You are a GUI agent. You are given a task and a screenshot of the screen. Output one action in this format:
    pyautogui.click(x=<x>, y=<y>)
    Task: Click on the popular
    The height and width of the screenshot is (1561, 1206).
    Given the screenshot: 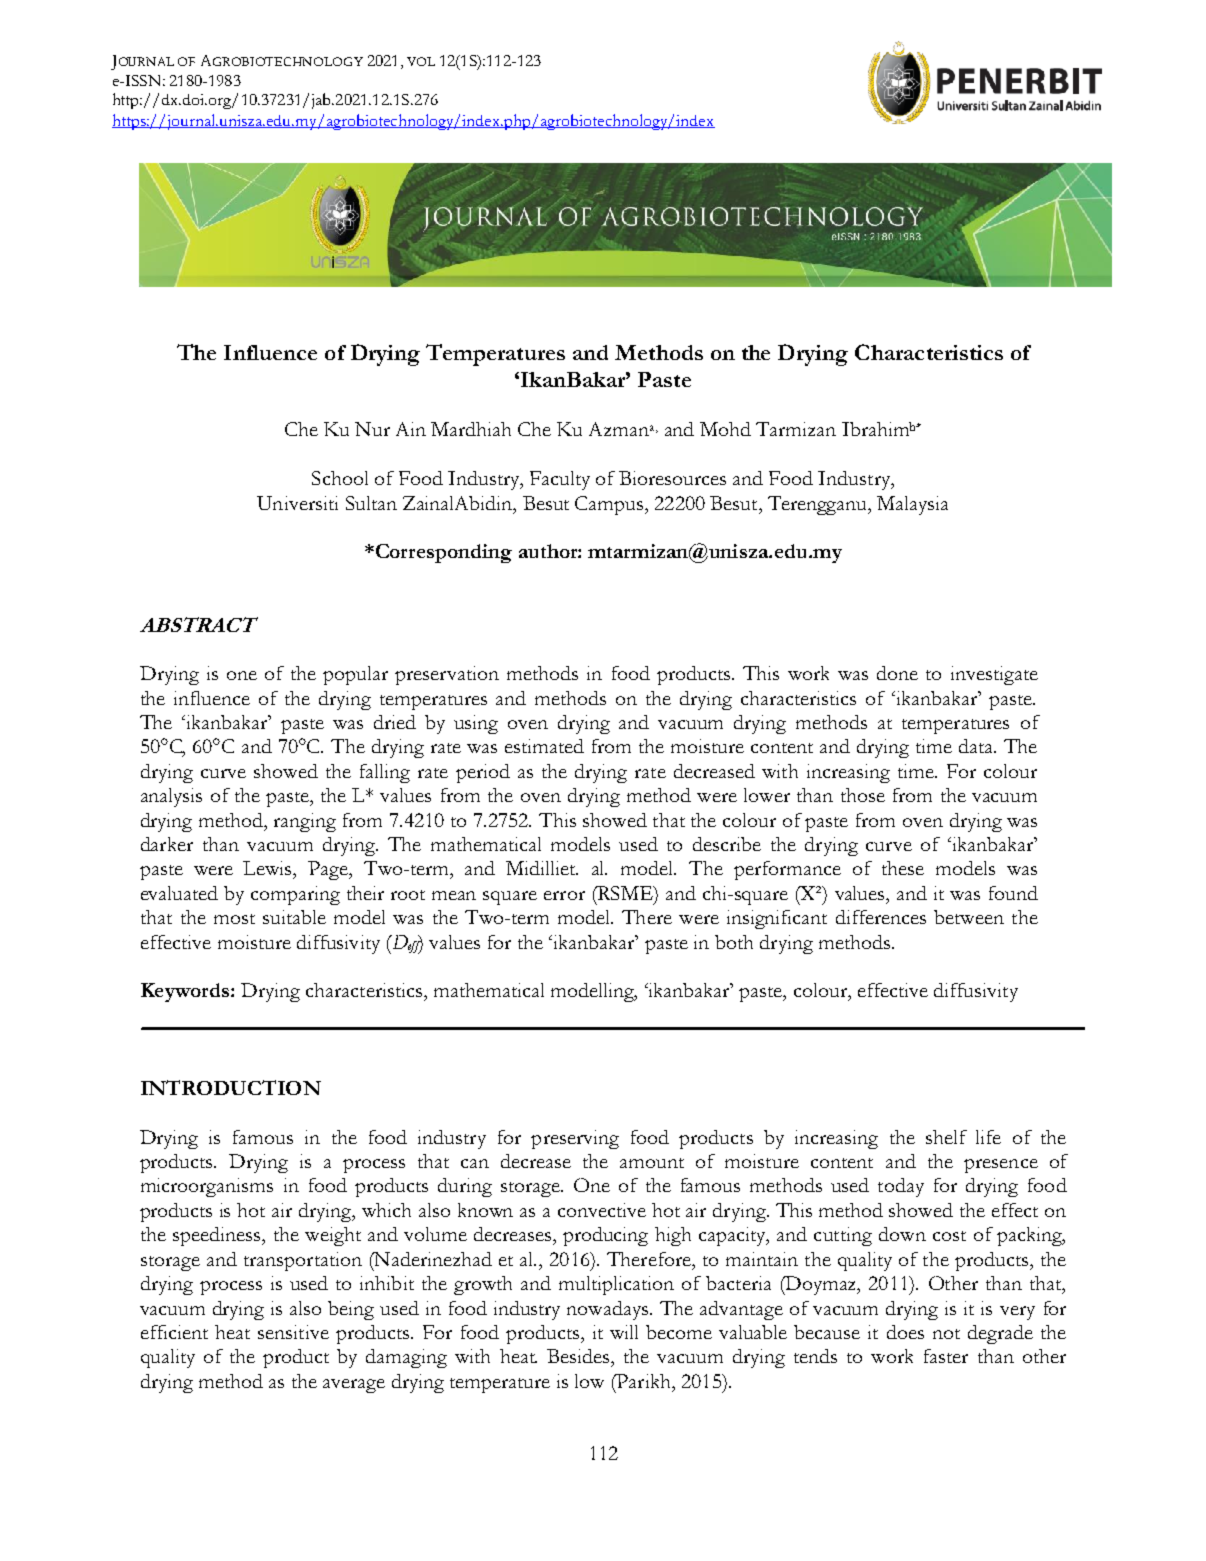 What is the action you would take?
    pyautogui.click(x=355, y=675)
